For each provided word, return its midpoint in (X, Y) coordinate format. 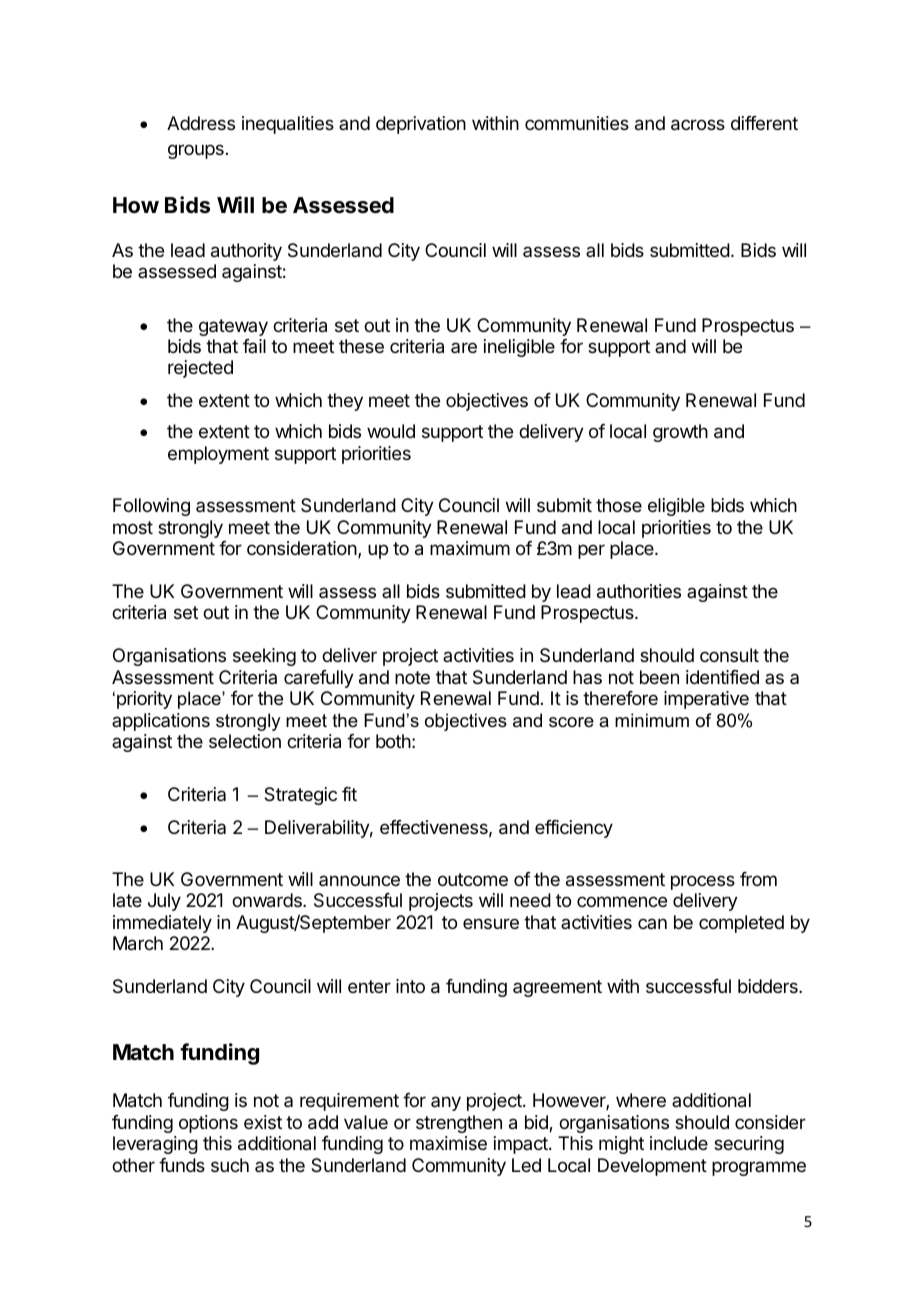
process (703, 882)
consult (729, 655)
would (391, 431)
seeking (264, 657)
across (698, 125)
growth (680, 433)
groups (196, 151)
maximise (448, 1143)
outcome (473, 879)
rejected (200, 369)
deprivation (421, 125)
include (679, 1143)
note (412, 677)
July (164, 902)
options (208, 1124)
